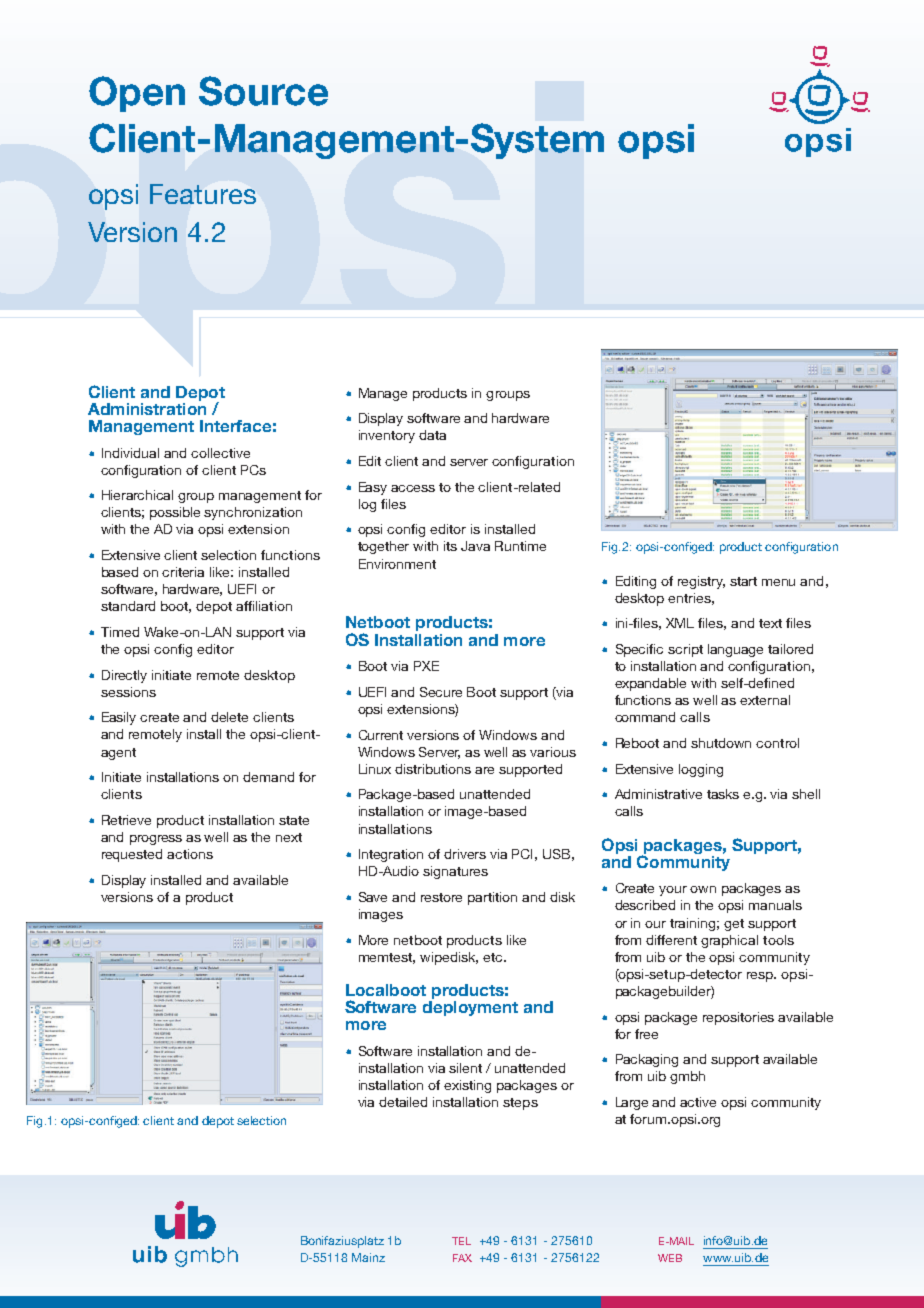 Image resolution: width=924 pixels, height=1308 pixels. What do you see at coordinates (735, 650) in the document?
I see `language` at bounding box center [735, 650].
